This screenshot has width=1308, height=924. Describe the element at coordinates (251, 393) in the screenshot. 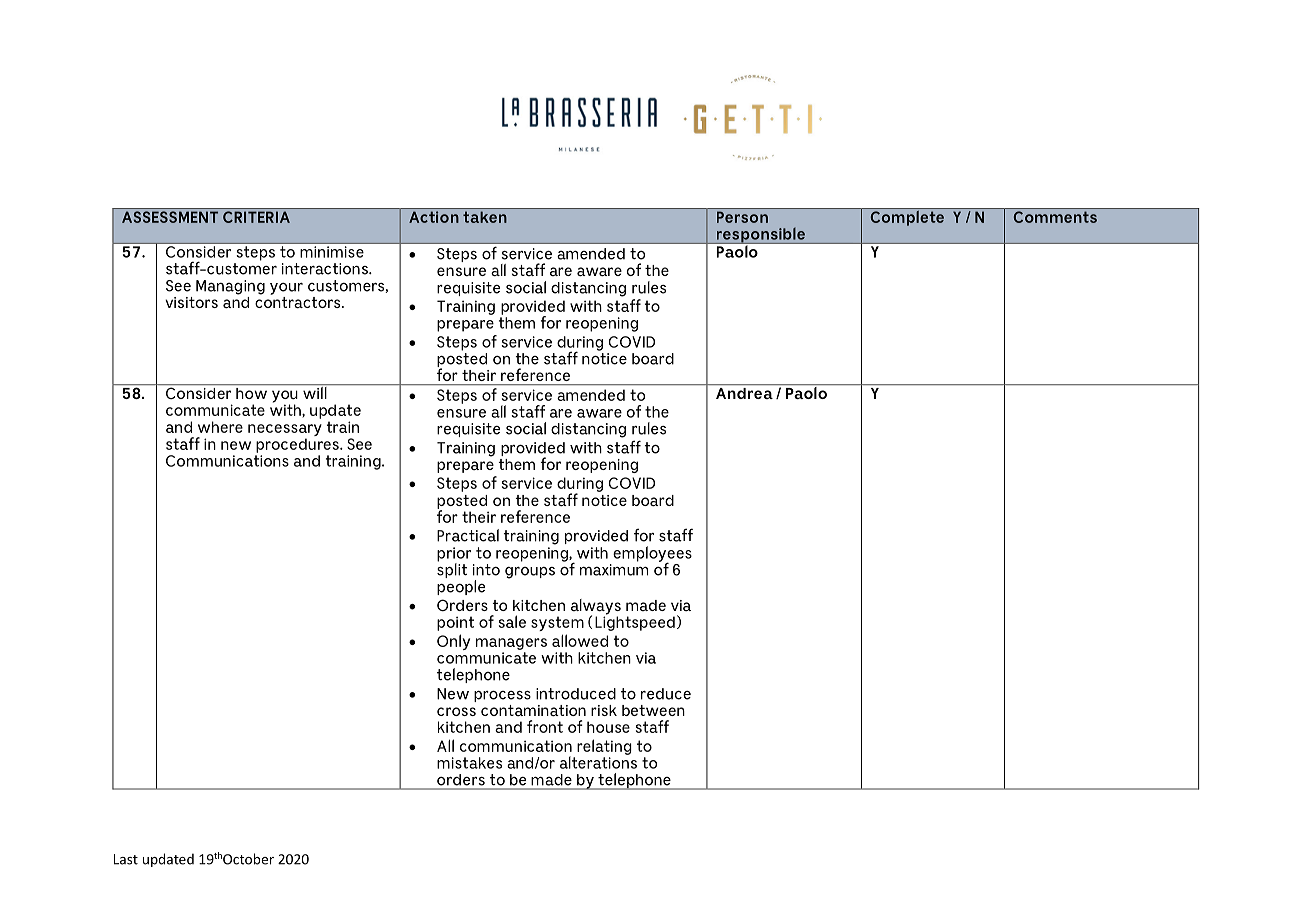

I see `how` at that location.
